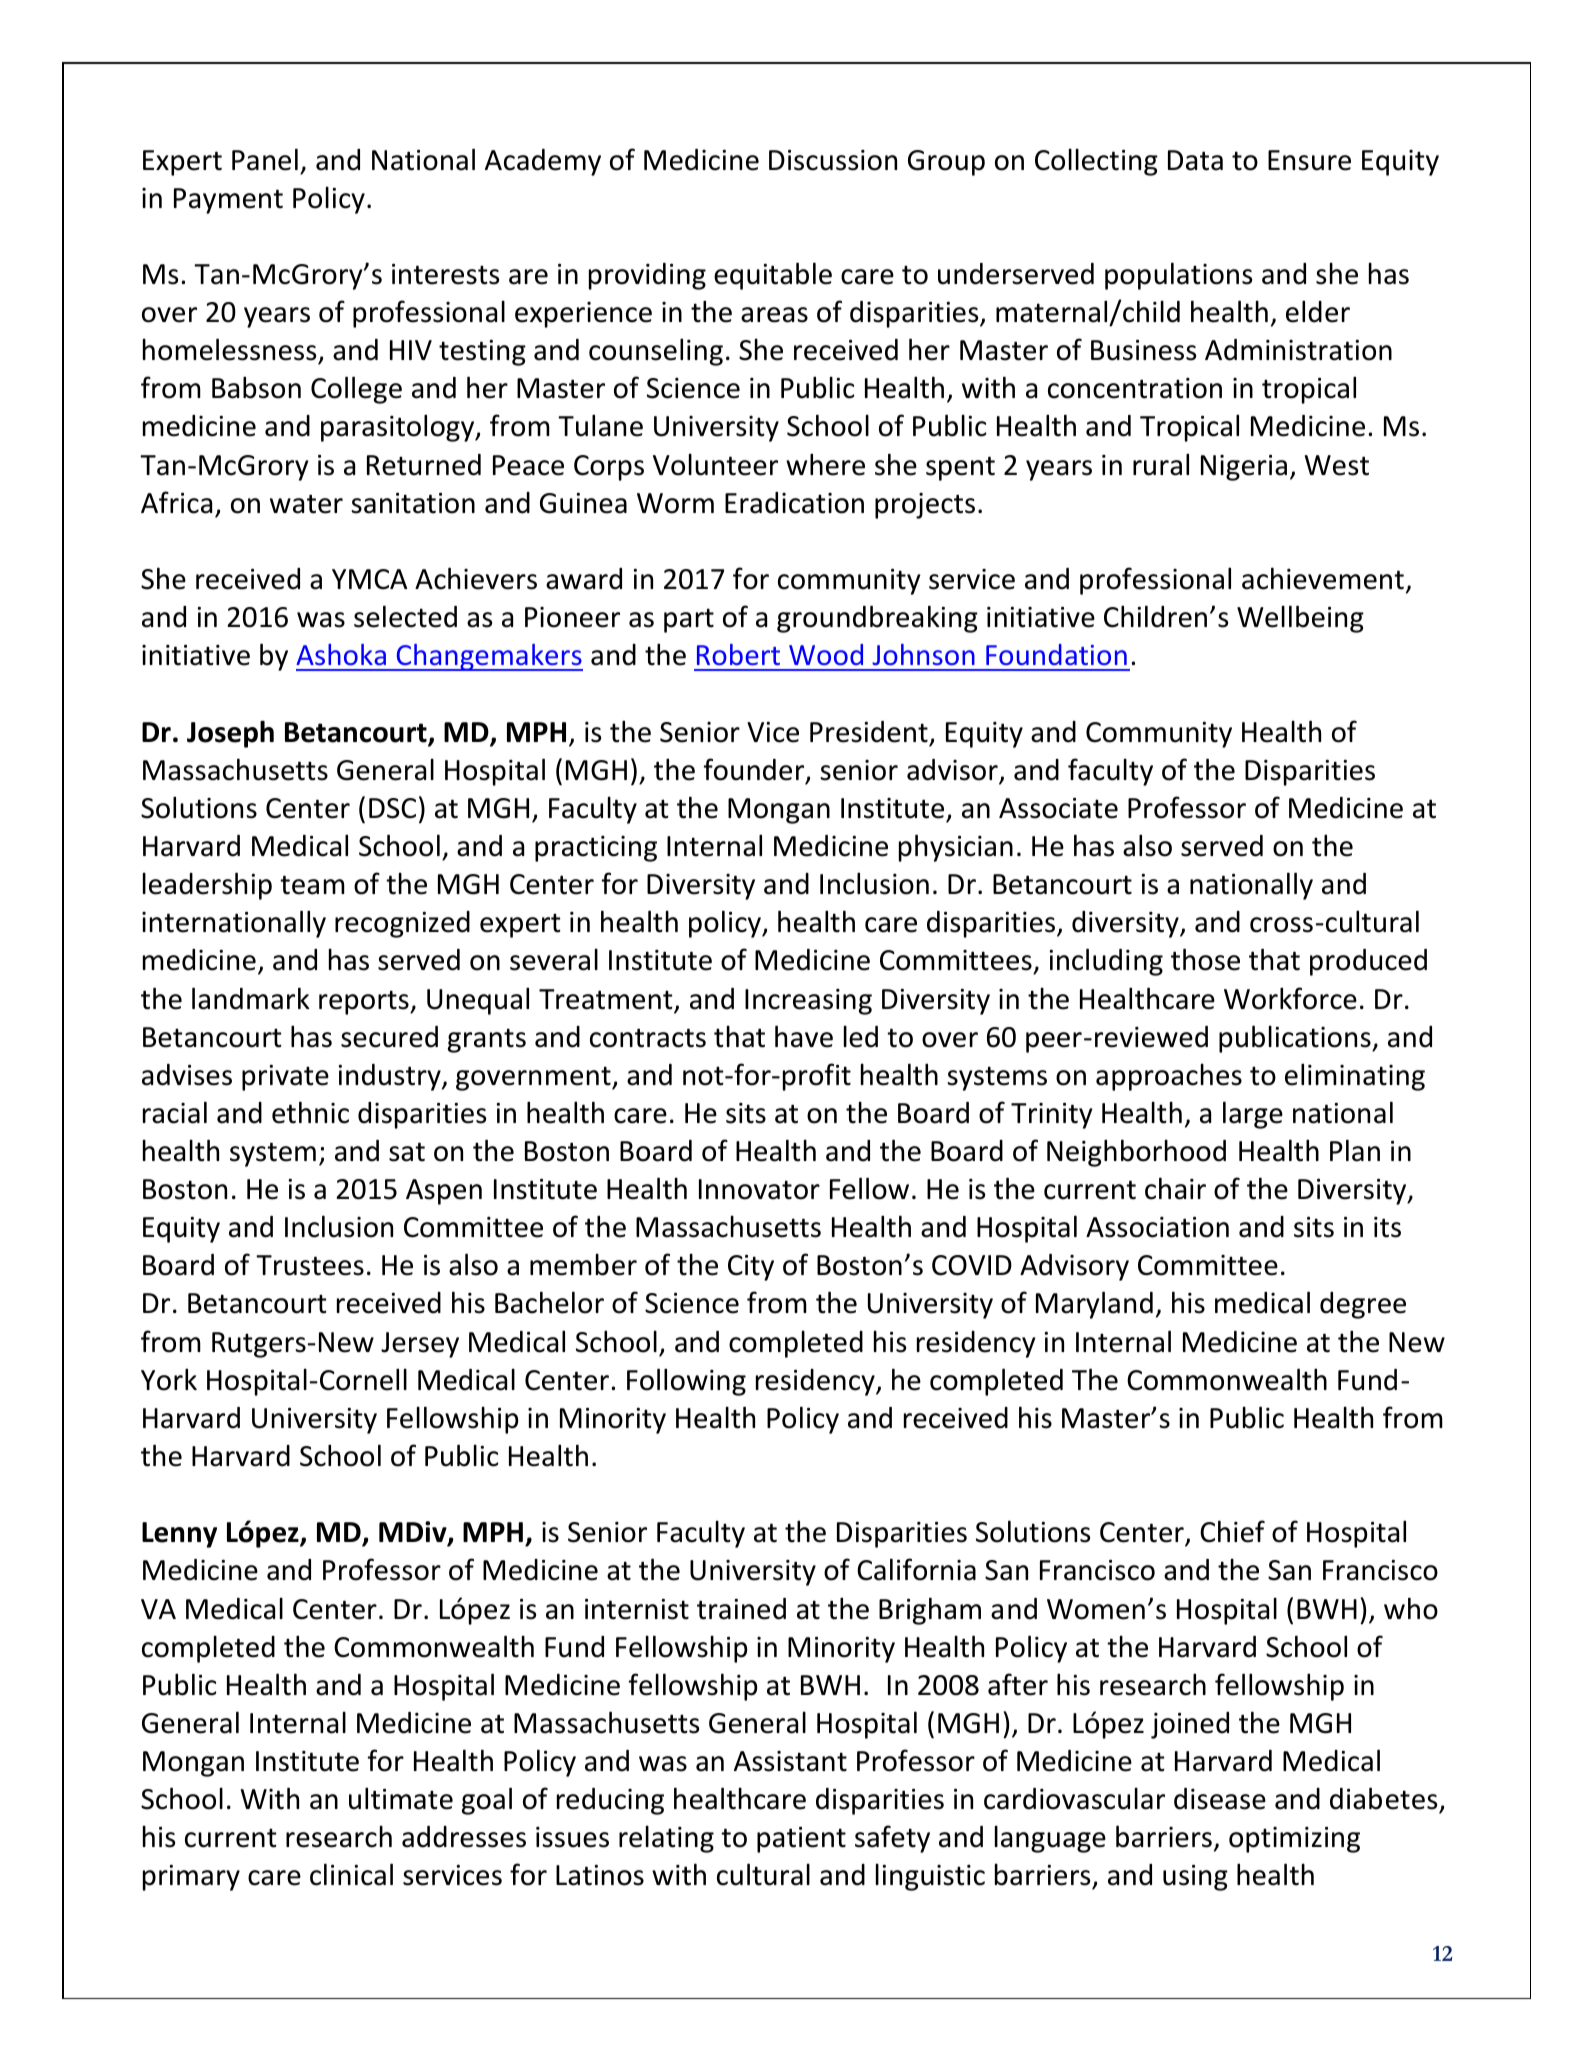  What do you see at coordinates (801, 1839) in the screenshot?
I see `patient` at bounding box center [801, 1839].
